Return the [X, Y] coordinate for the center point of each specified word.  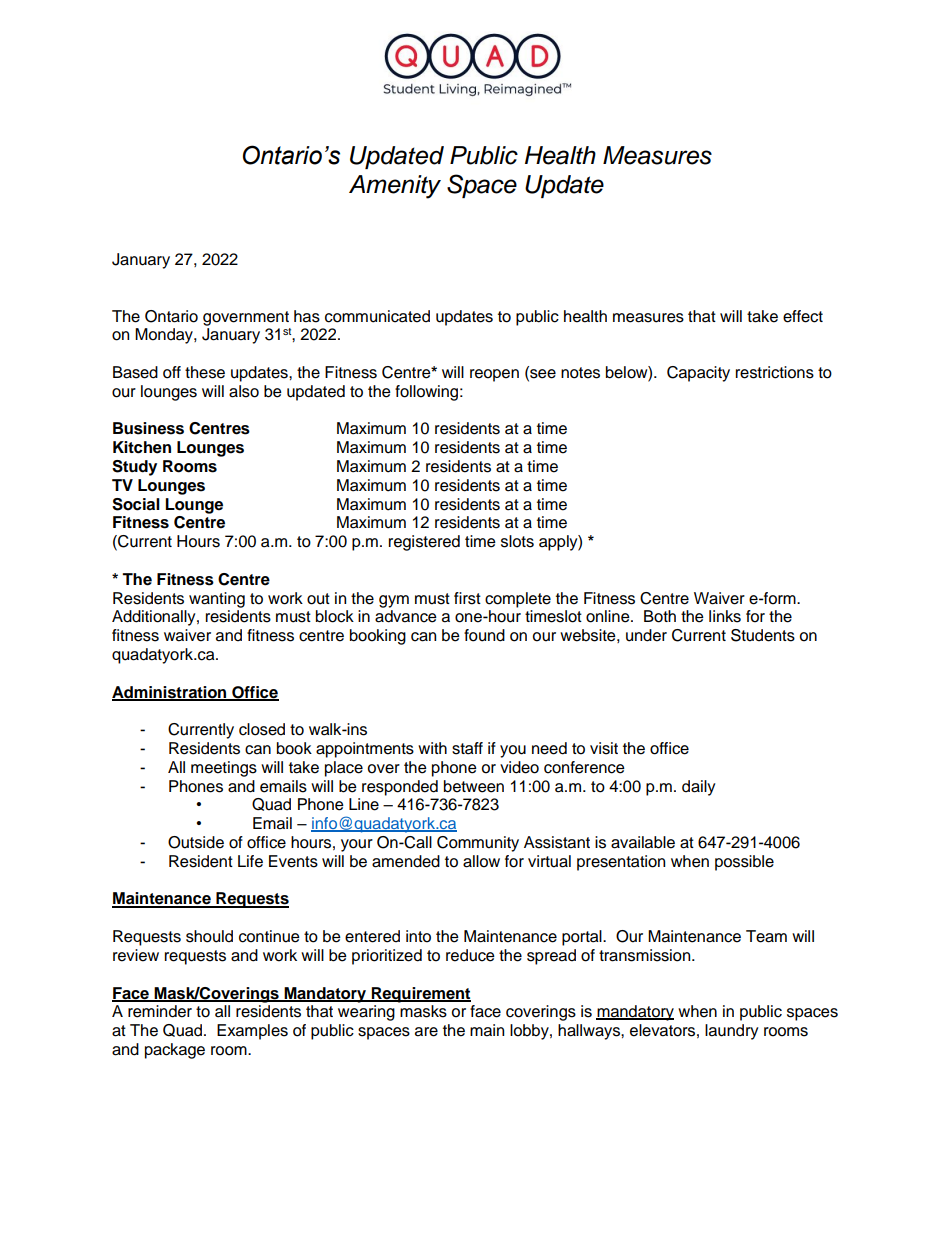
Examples [252, 1032]
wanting [217, 600]
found [484, 635]
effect [803, 316]
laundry [732, 1032]
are [426, 1032]
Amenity [395, 187]
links [725, 616]
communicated [377, 316]
